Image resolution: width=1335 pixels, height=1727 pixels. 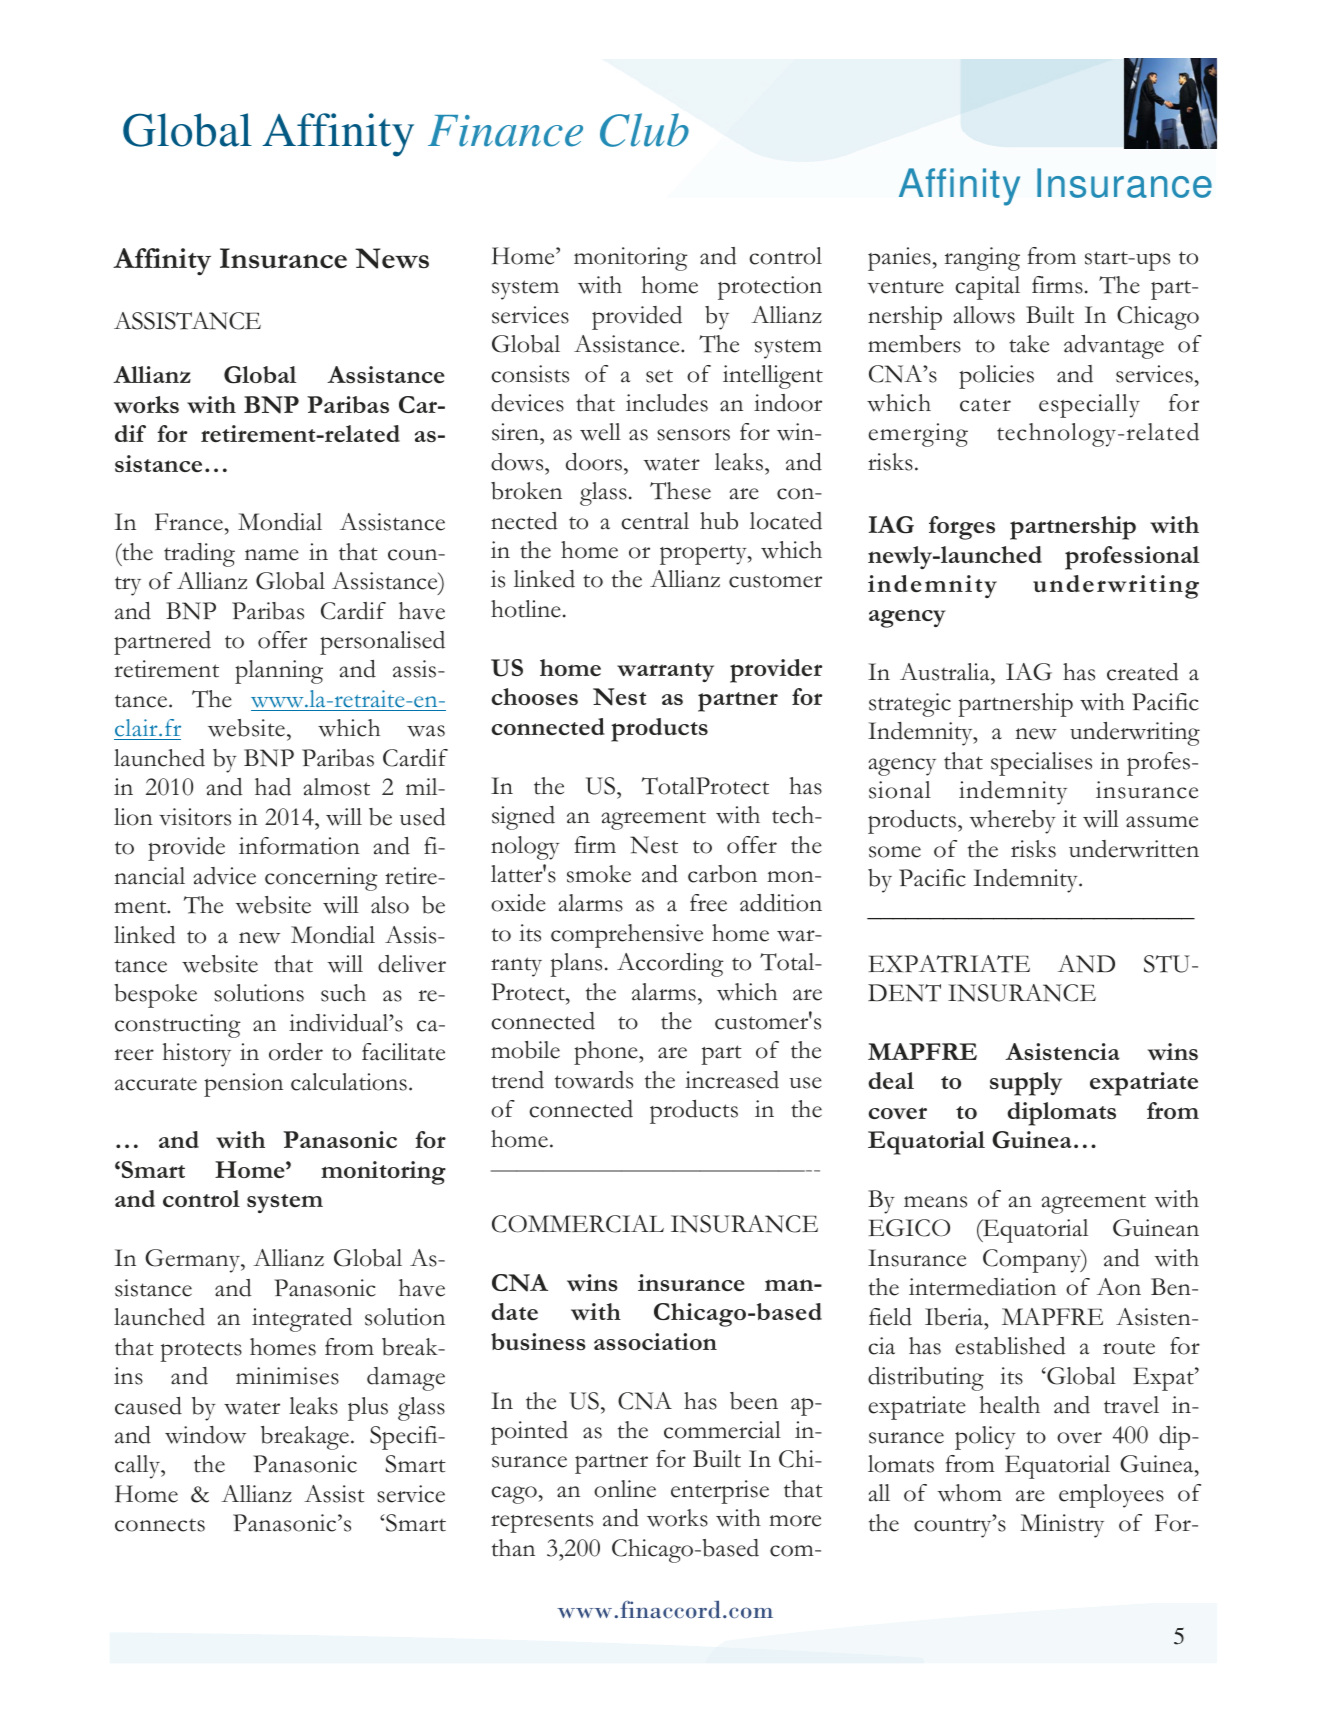 What do you see at coordinates (526, 609) in the screenshot?
I see `hotline` at bounding box center [526, 609].
